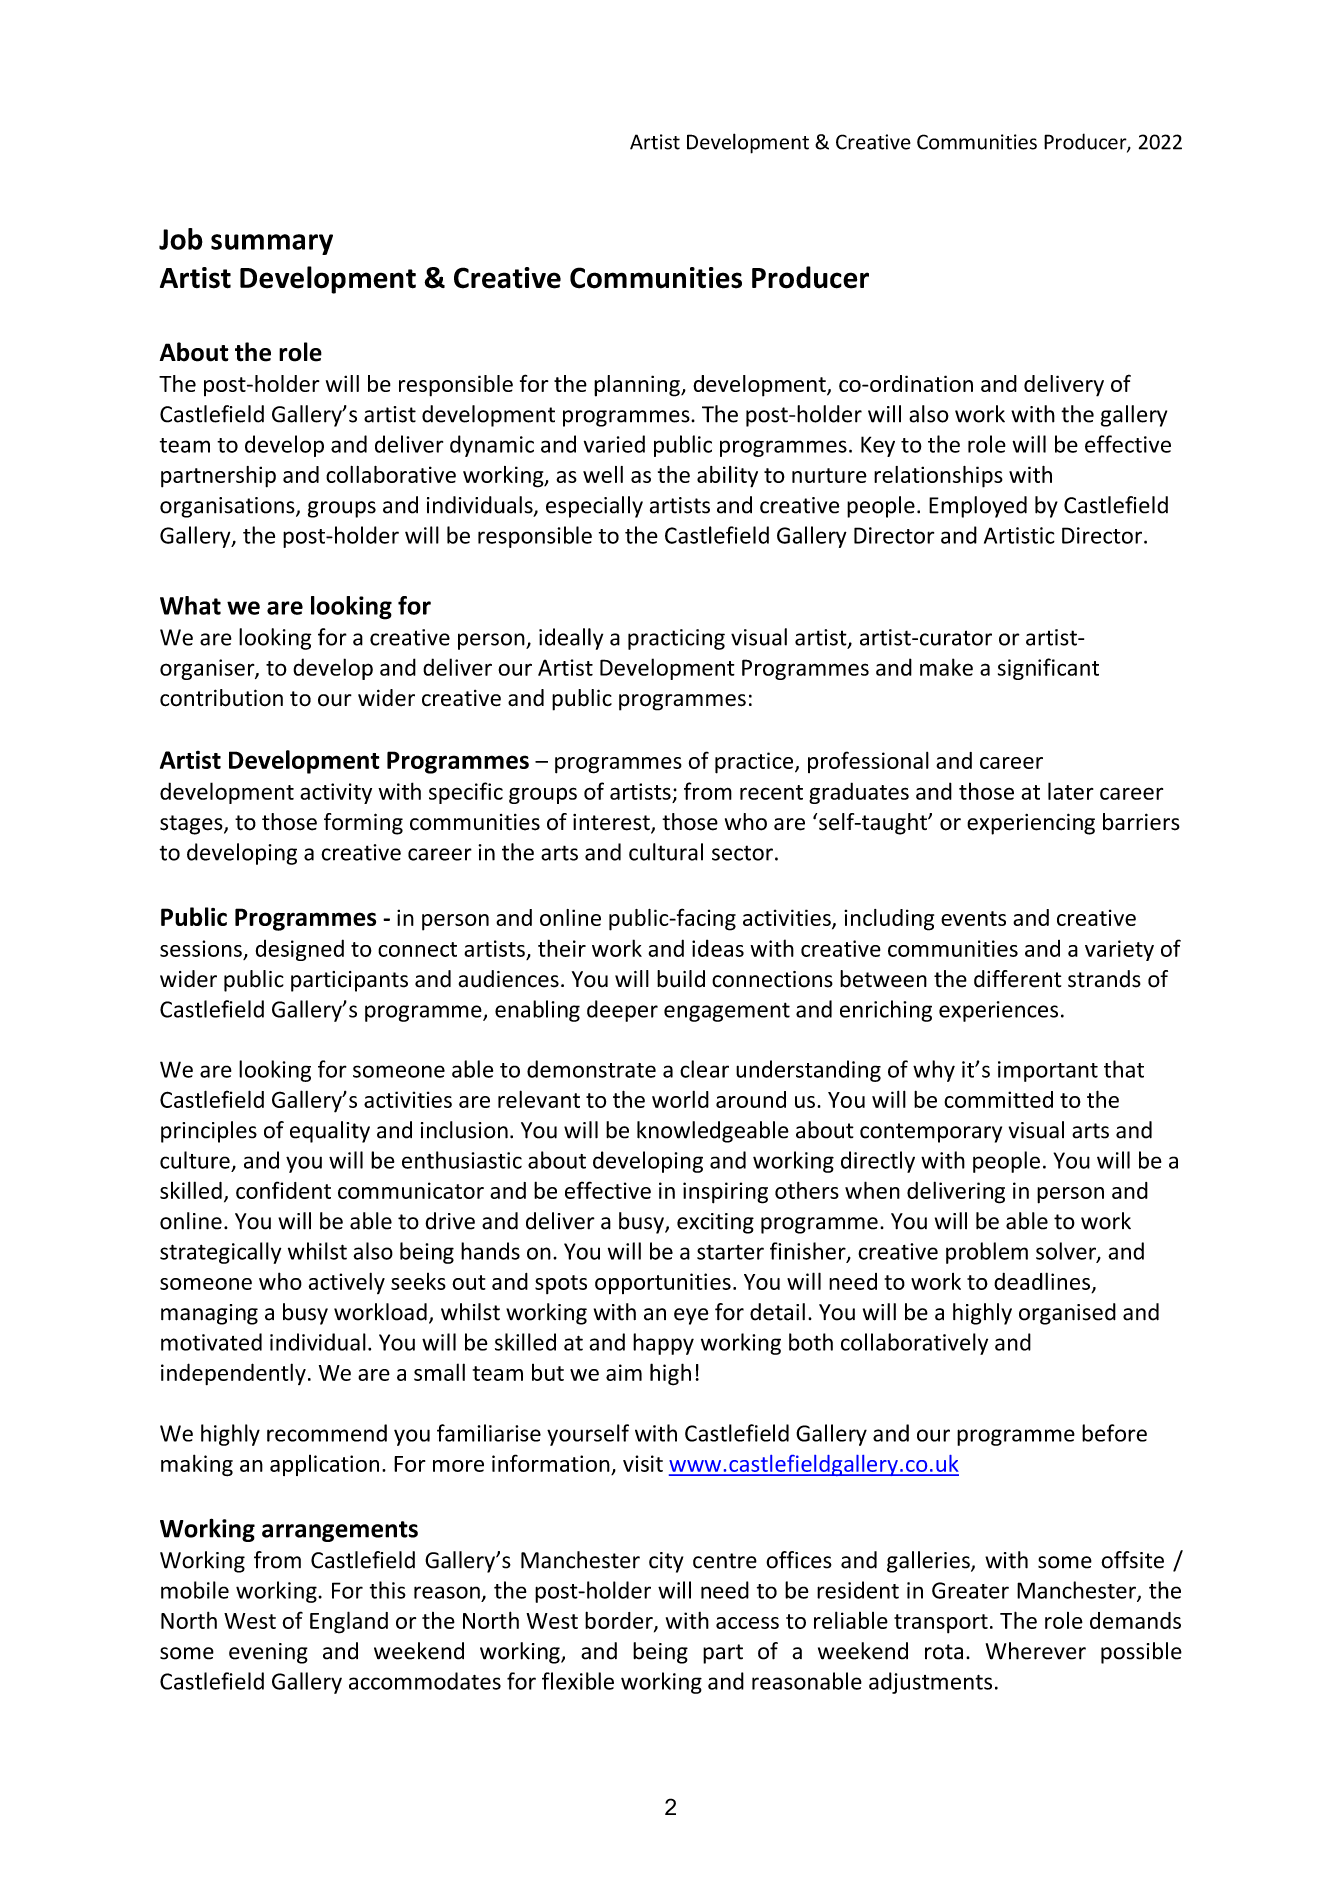  I want to click on evening, so click(268, 1653).
